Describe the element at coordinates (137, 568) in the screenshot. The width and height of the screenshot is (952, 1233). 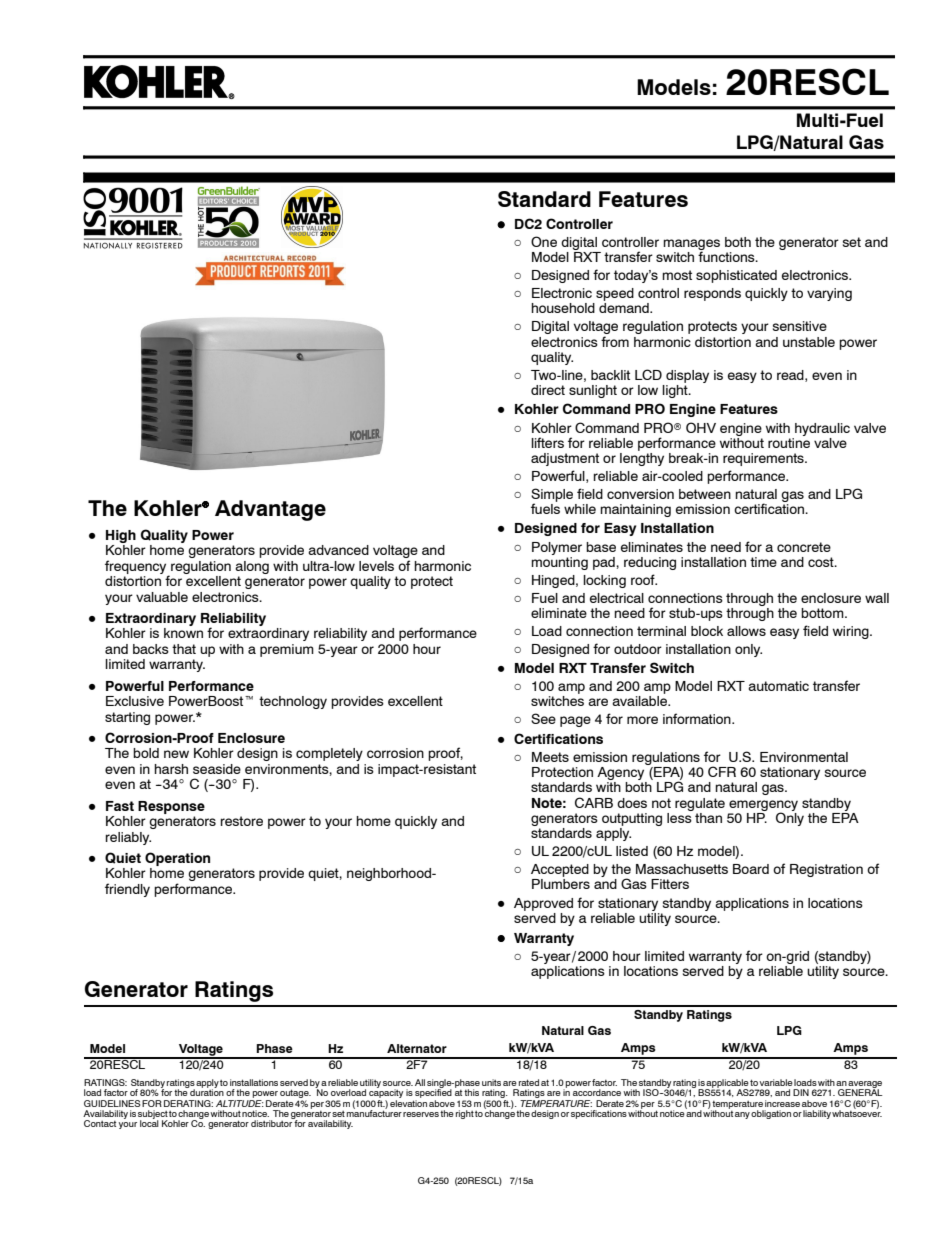
I see `frequency` at that location.
